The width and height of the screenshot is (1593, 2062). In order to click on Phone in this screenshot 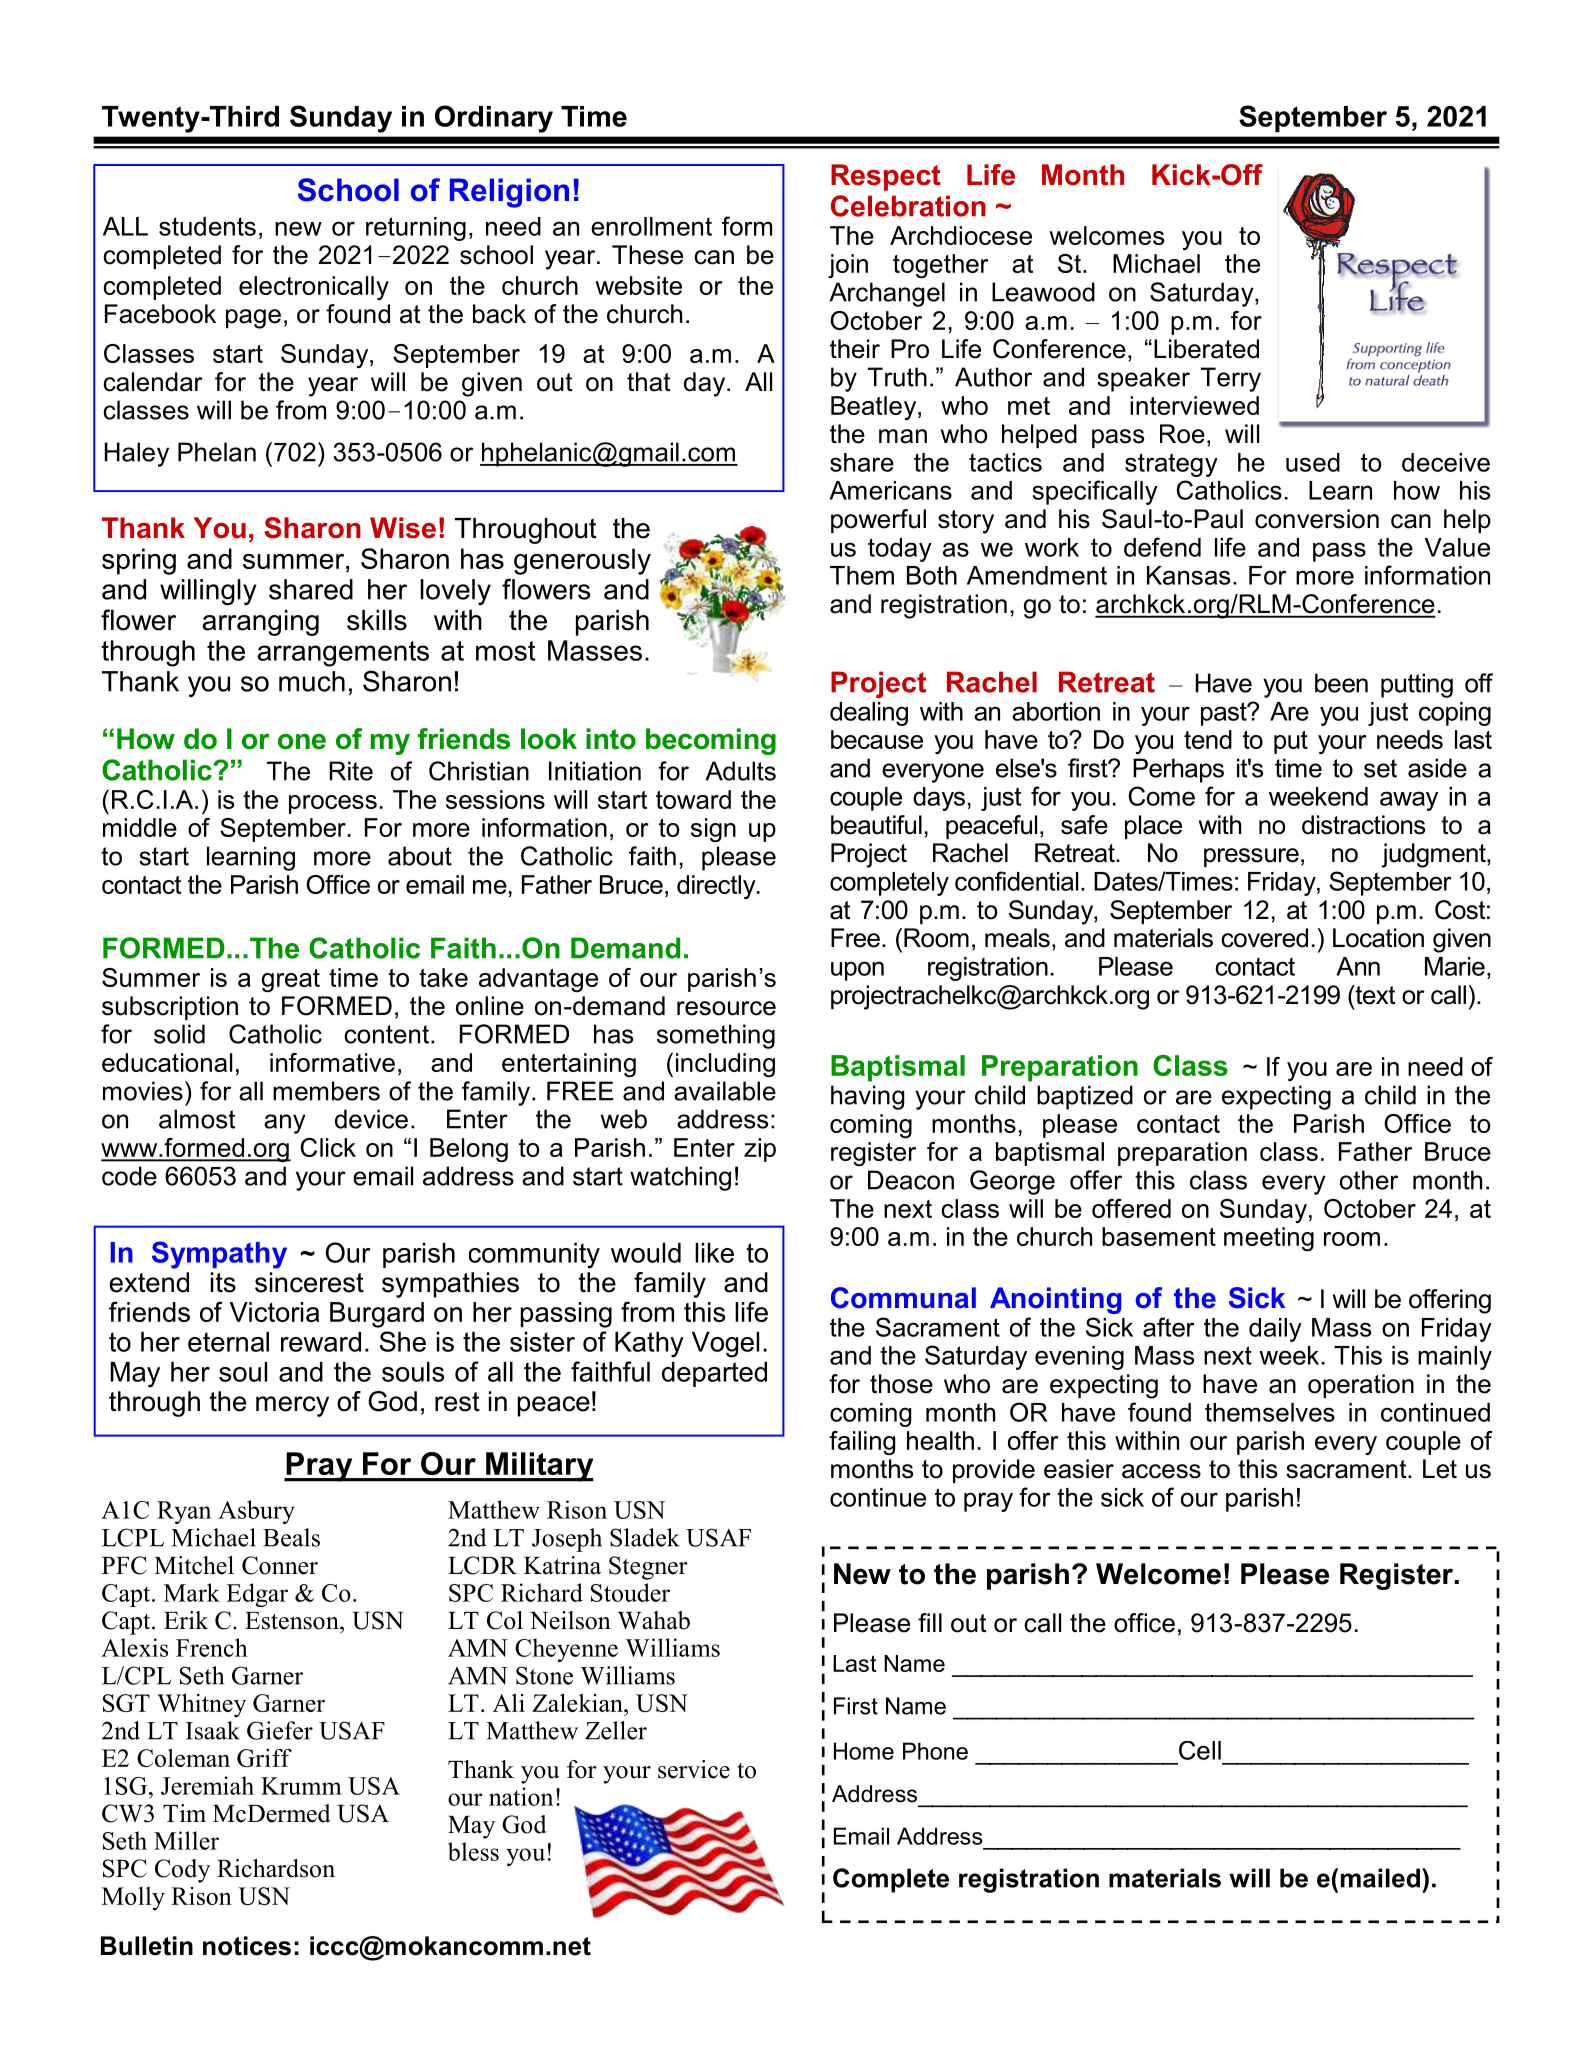, I will do `click(935, 1751)`.
